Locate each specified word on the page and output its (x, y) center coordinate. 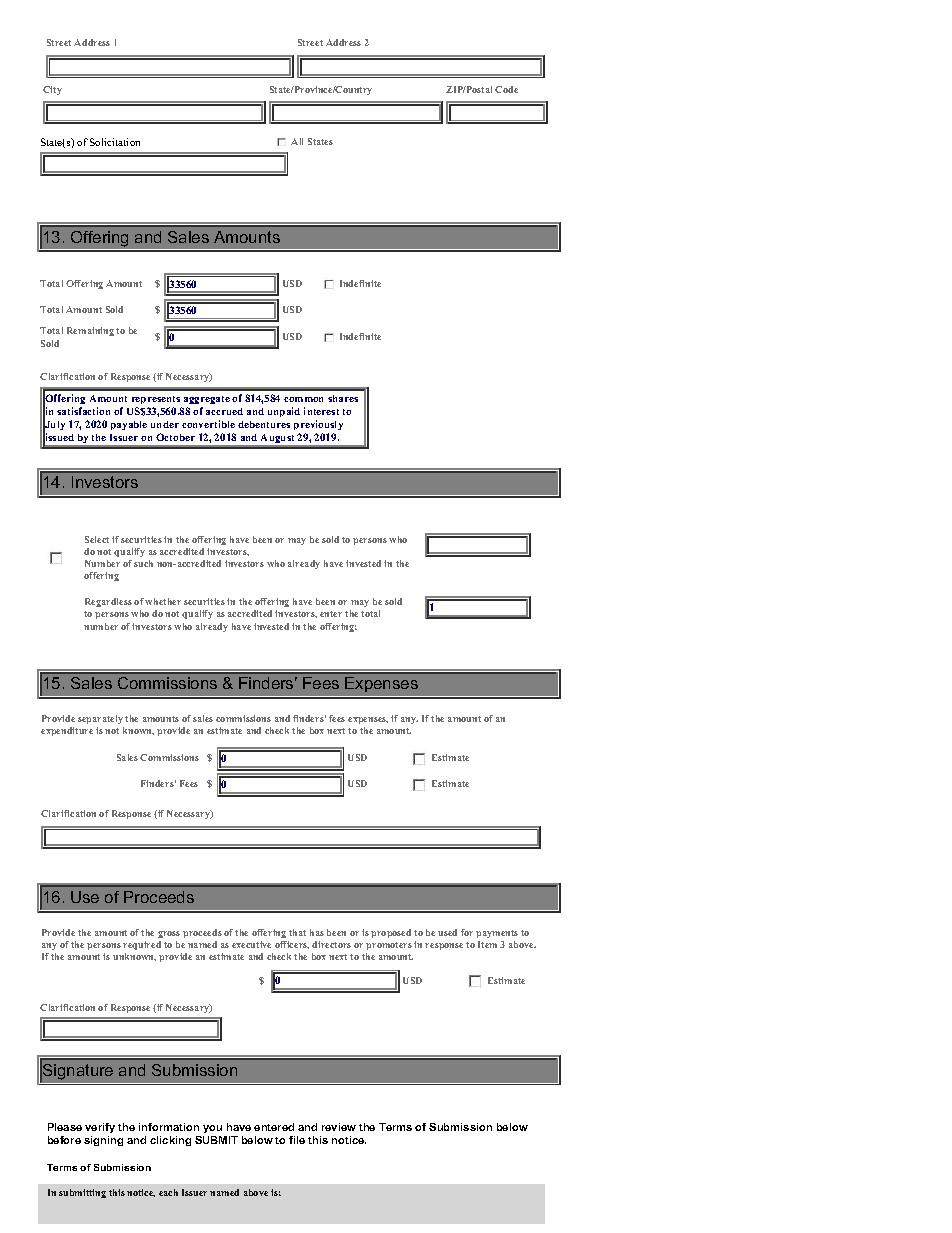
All (297, 141)
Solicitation (115, 142)
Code (506, 89)
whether (163, 601)
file (297, 1140)
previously (318, 425)
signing (103, 1141)
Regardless (108, 602)
